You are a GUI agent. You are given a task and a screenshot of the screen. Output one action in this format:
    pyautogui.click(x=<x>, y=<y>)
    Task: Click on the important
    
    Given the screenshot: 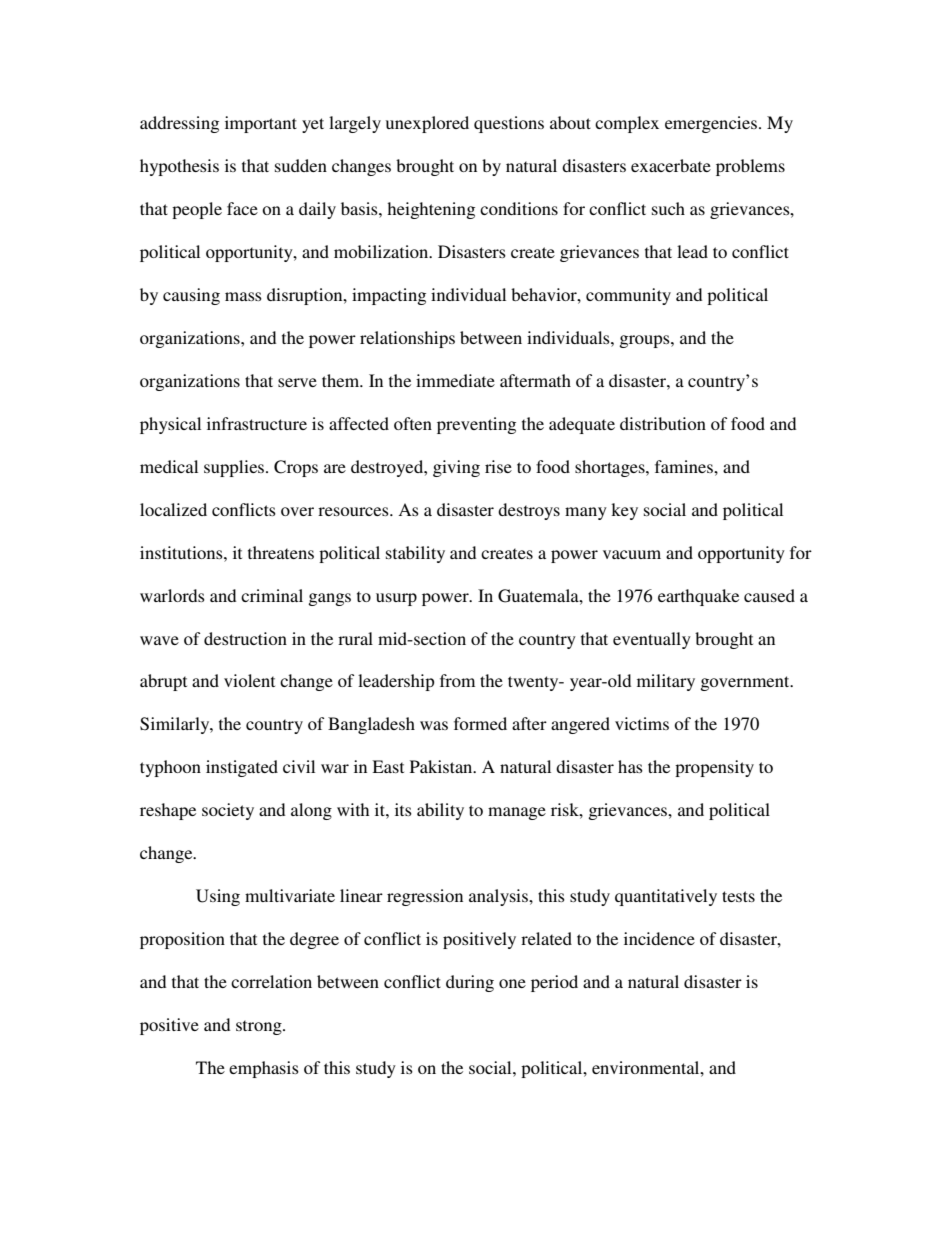 What is the action you would take?
    pyautogui.click(x=261, y=124)
